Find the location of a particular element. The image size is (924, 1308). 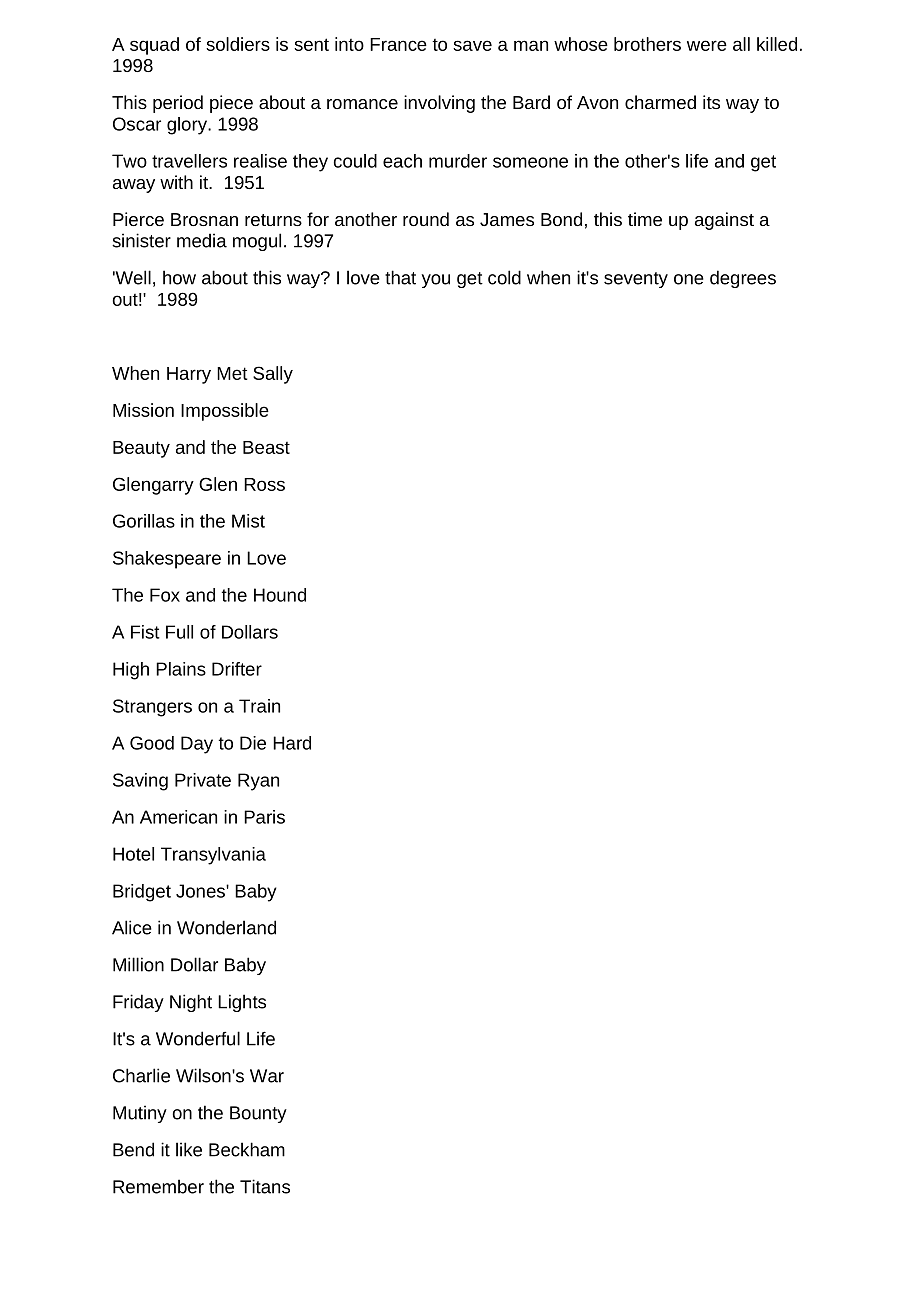

Full is located at coordinates (179, 632).
